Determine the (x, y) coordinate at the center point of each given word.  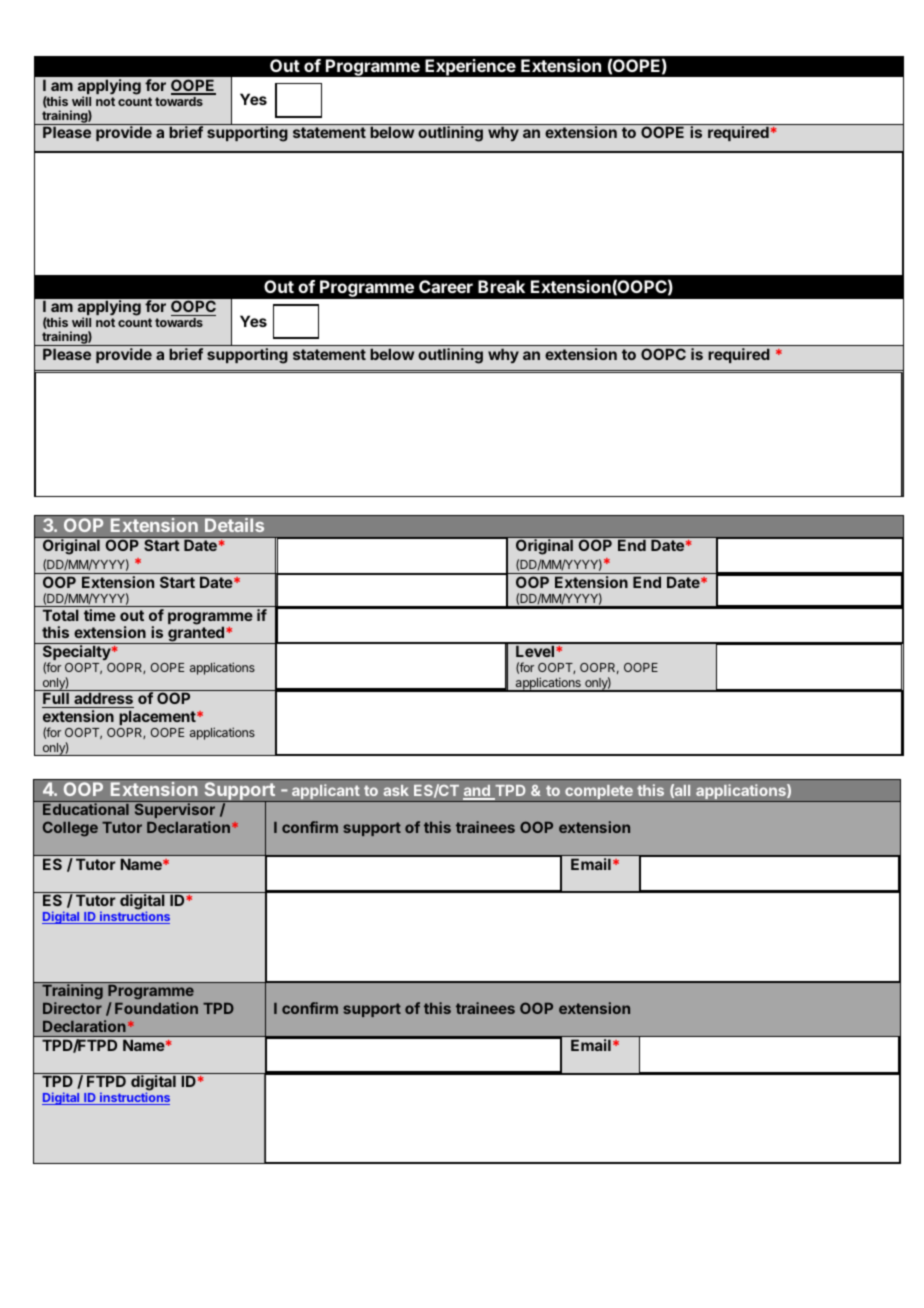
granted (196, 635)
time (100, 615)
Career (446, 286)
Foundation (156, 1008)
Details (234, 525)
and (477, 792)
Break (501, 286)
